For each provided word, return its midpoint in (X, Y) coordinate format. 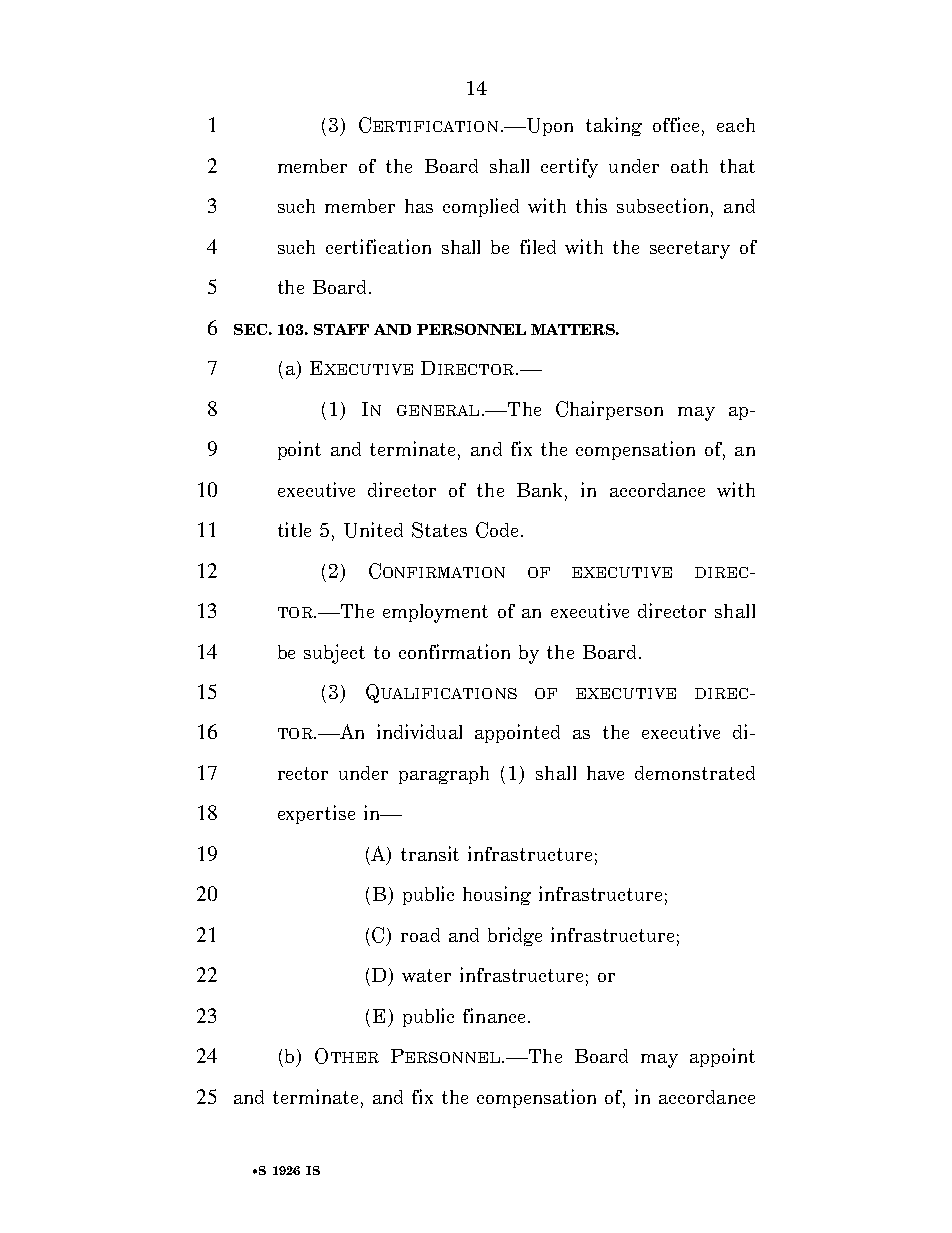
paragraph (444, 775)
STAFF (341, 329)
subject (334, 654)
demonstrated (695, 773)
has (419, 206)
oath (689, 166)
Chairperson (609, 410)
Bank (541, 491)
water (426, 975)
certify (569, 168)
